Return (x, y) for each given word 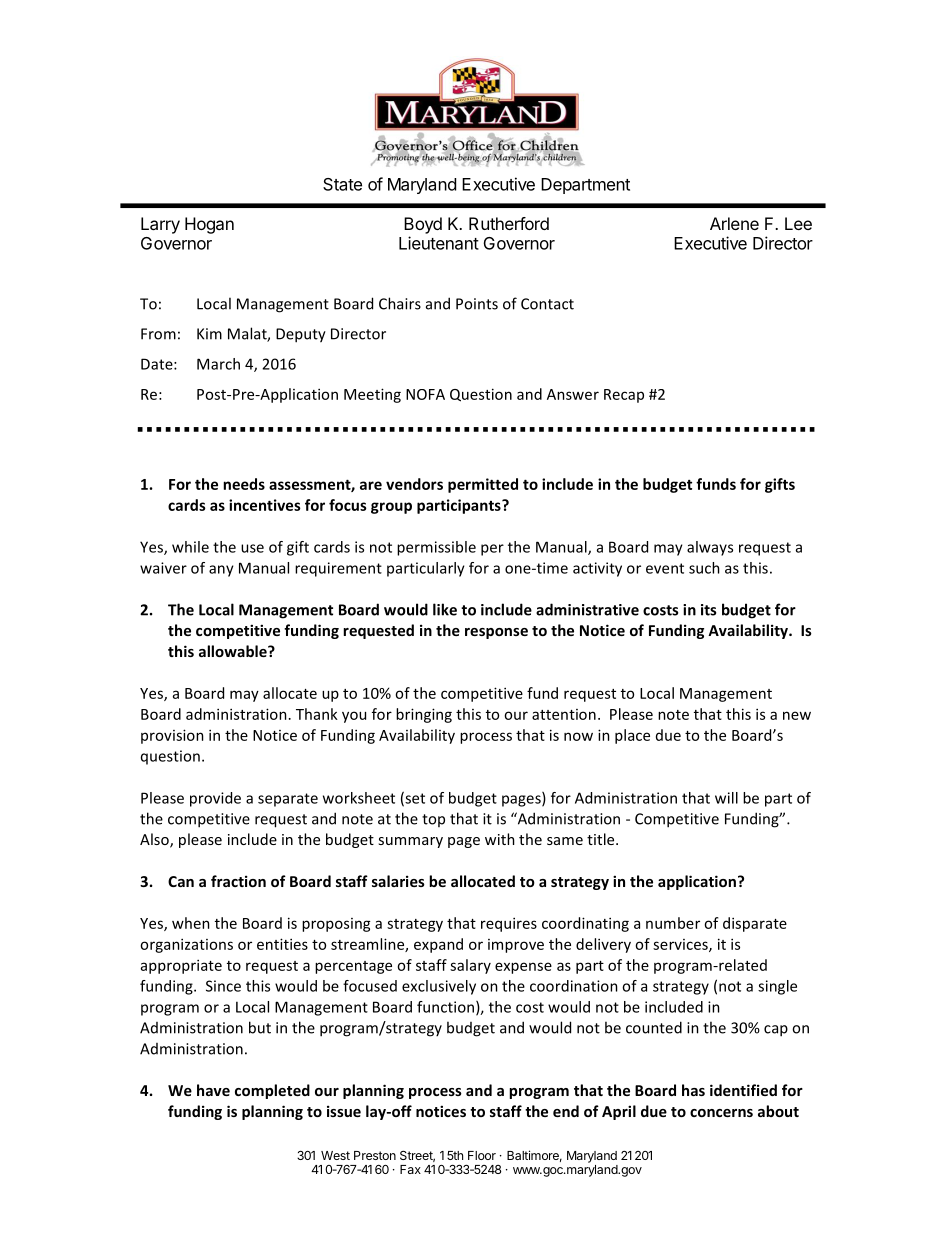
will (726, 798)
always (710, 548)
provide (215, 799)
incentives (265, 505)
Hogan (209, 225)
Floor (482, 1155)
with (500, 839)
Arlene (734, 223)
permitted (483, 485)
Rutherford (509, 223)
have (213, 1090)
